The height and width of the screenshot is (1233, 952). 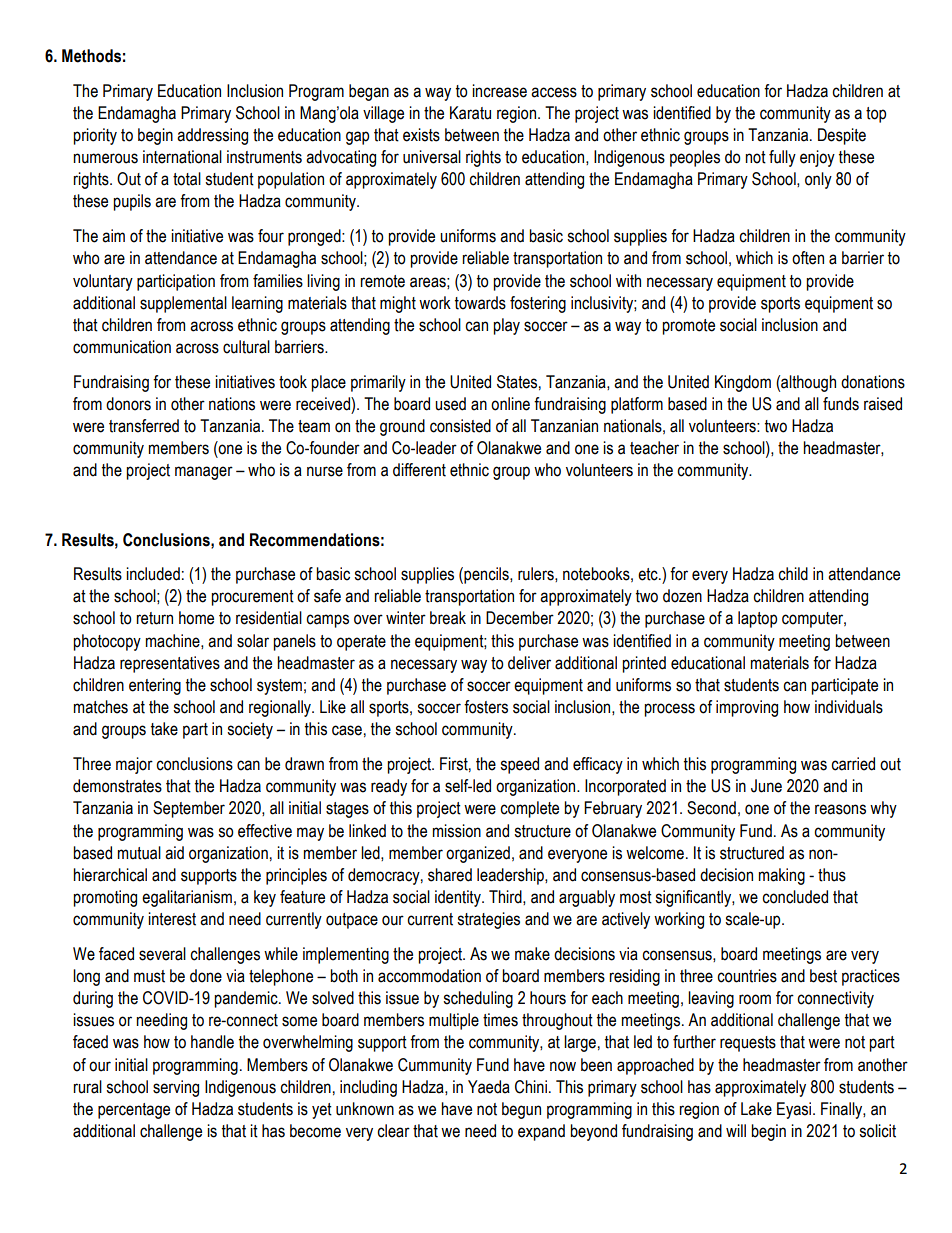 What do you see at coordinates (757, 619) in the screenshot?
I see `laptop` at bounding box center [757, 619].
